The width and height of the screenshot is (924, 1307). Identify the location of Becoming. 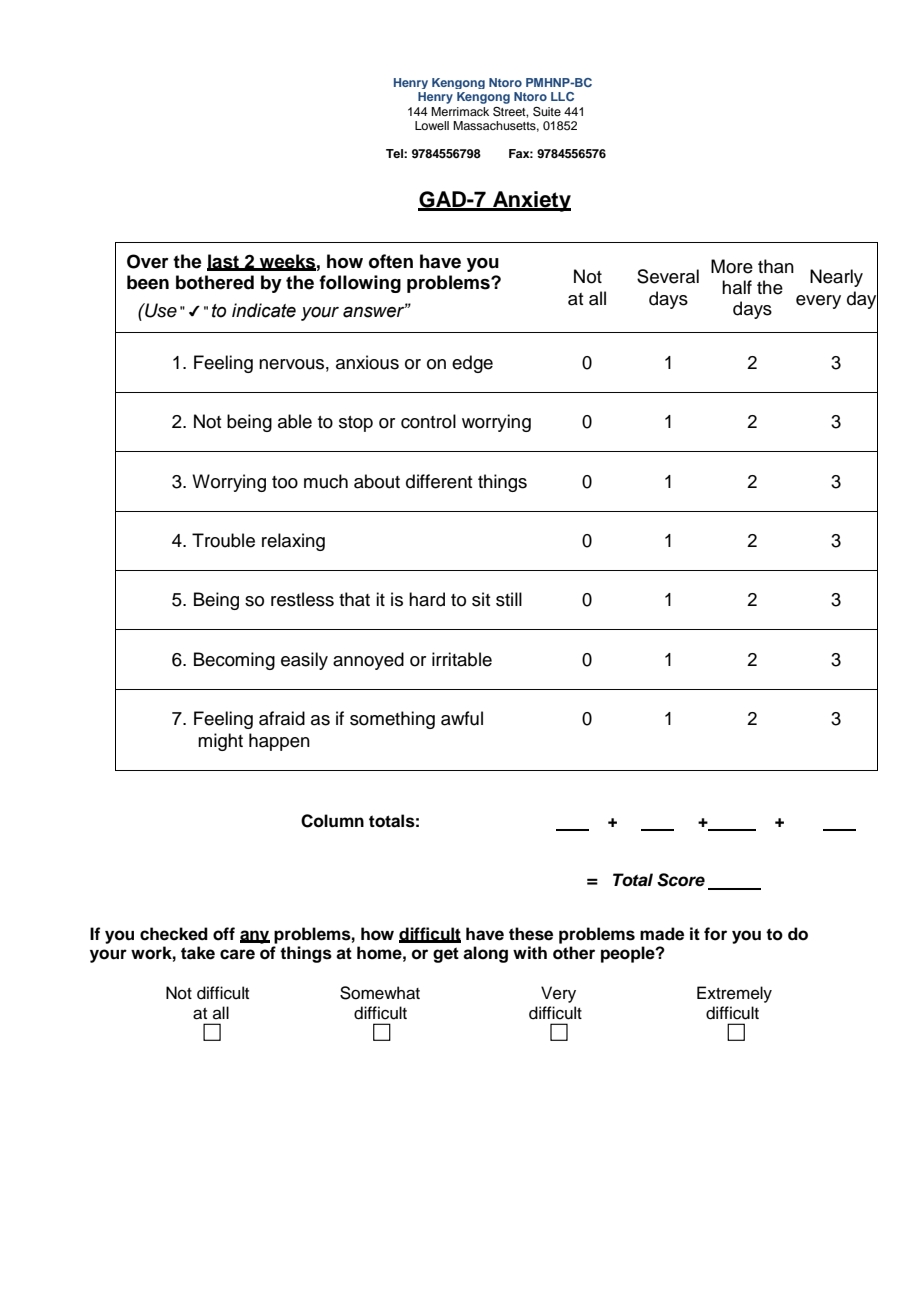
(234, 661).
